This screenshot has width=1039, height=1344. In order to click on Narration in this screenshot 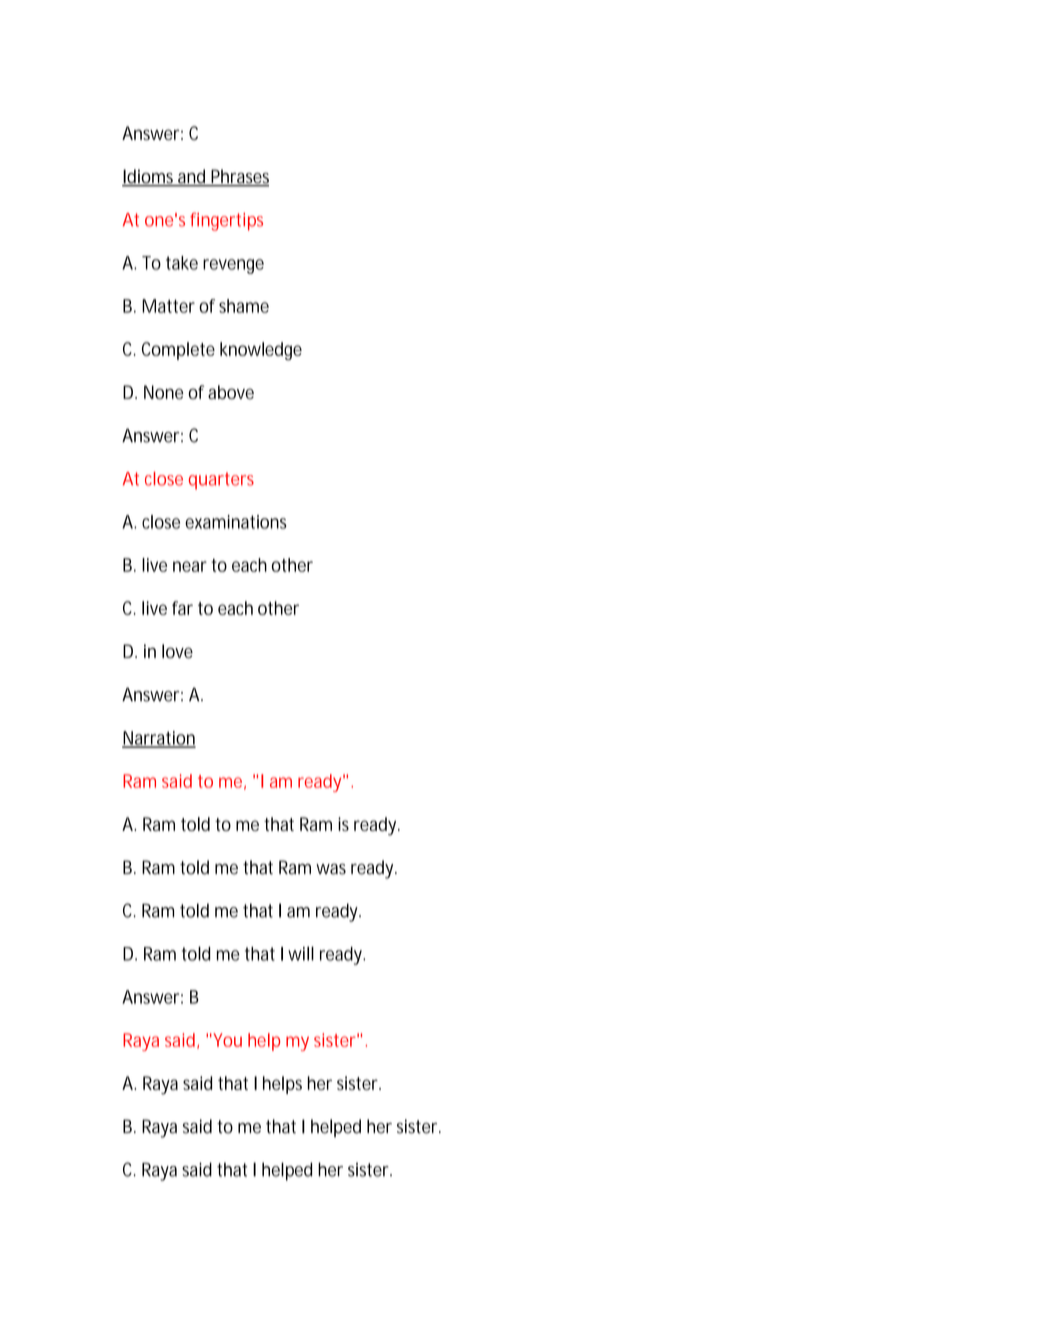, I will do `click(159, 739)`.
